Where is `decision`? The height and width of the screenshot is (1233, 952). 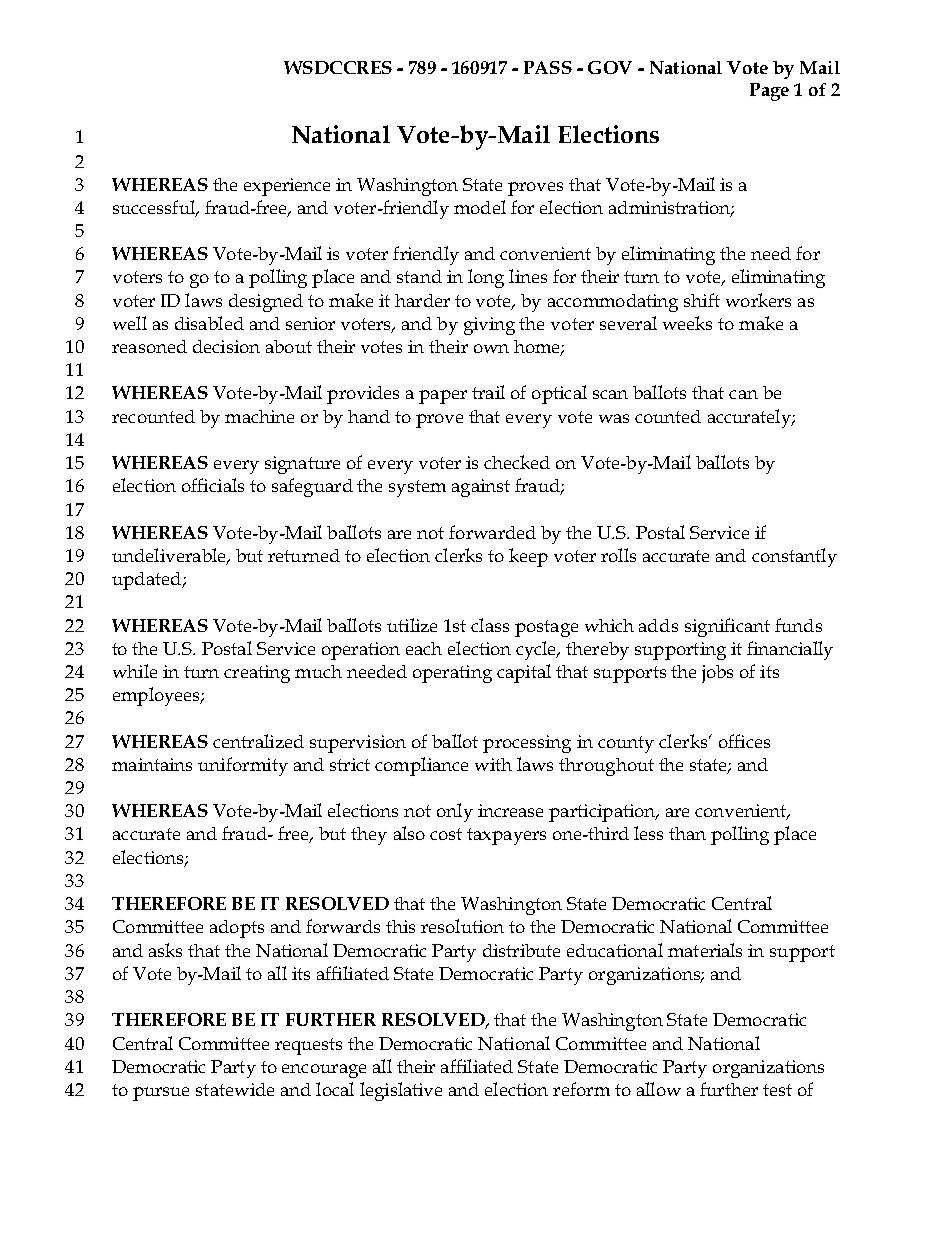
decision is located at coordinates (226, 346).
